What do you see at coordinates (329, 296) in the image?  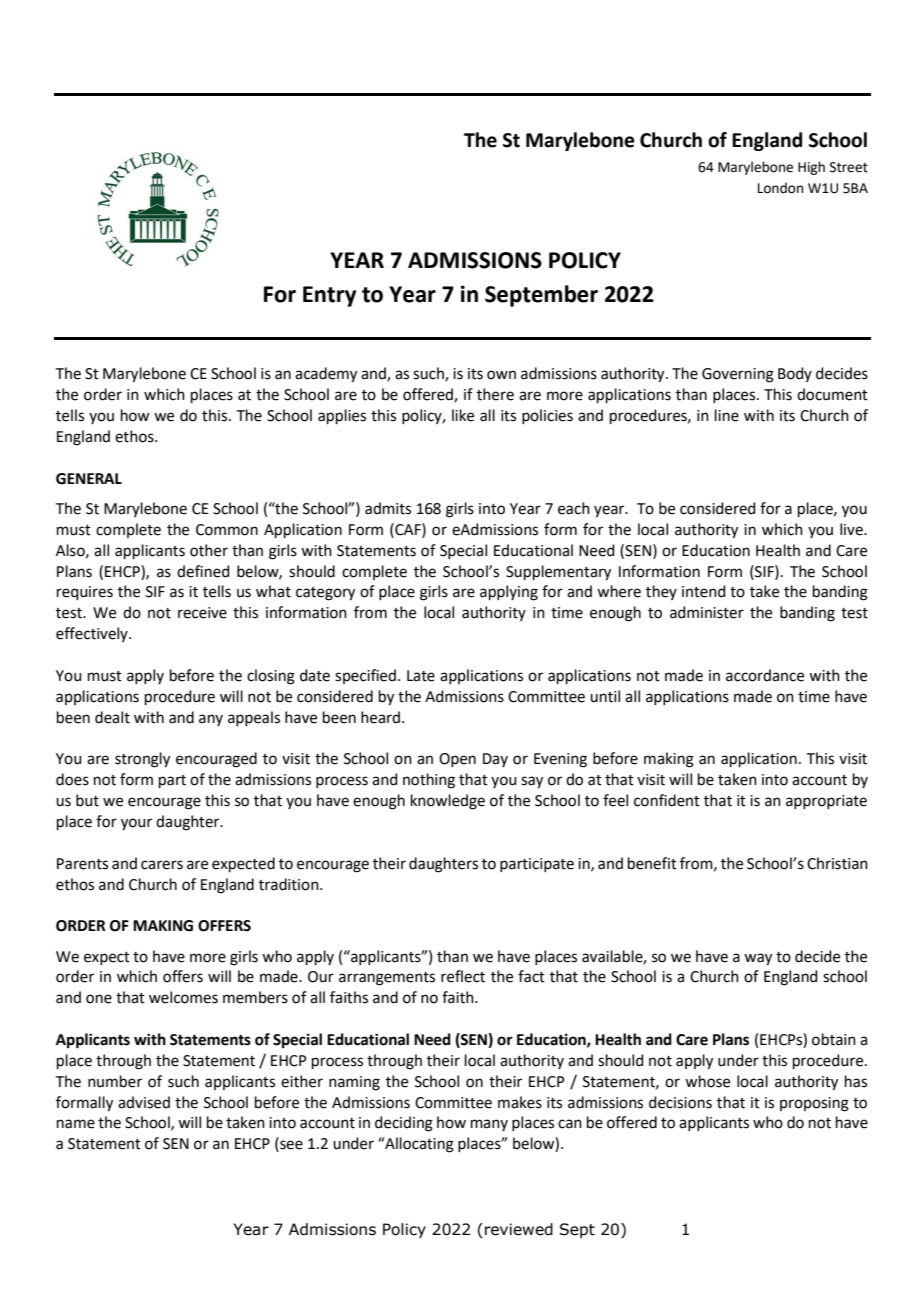 I see `Entry` at bounding box center [329, 296].
